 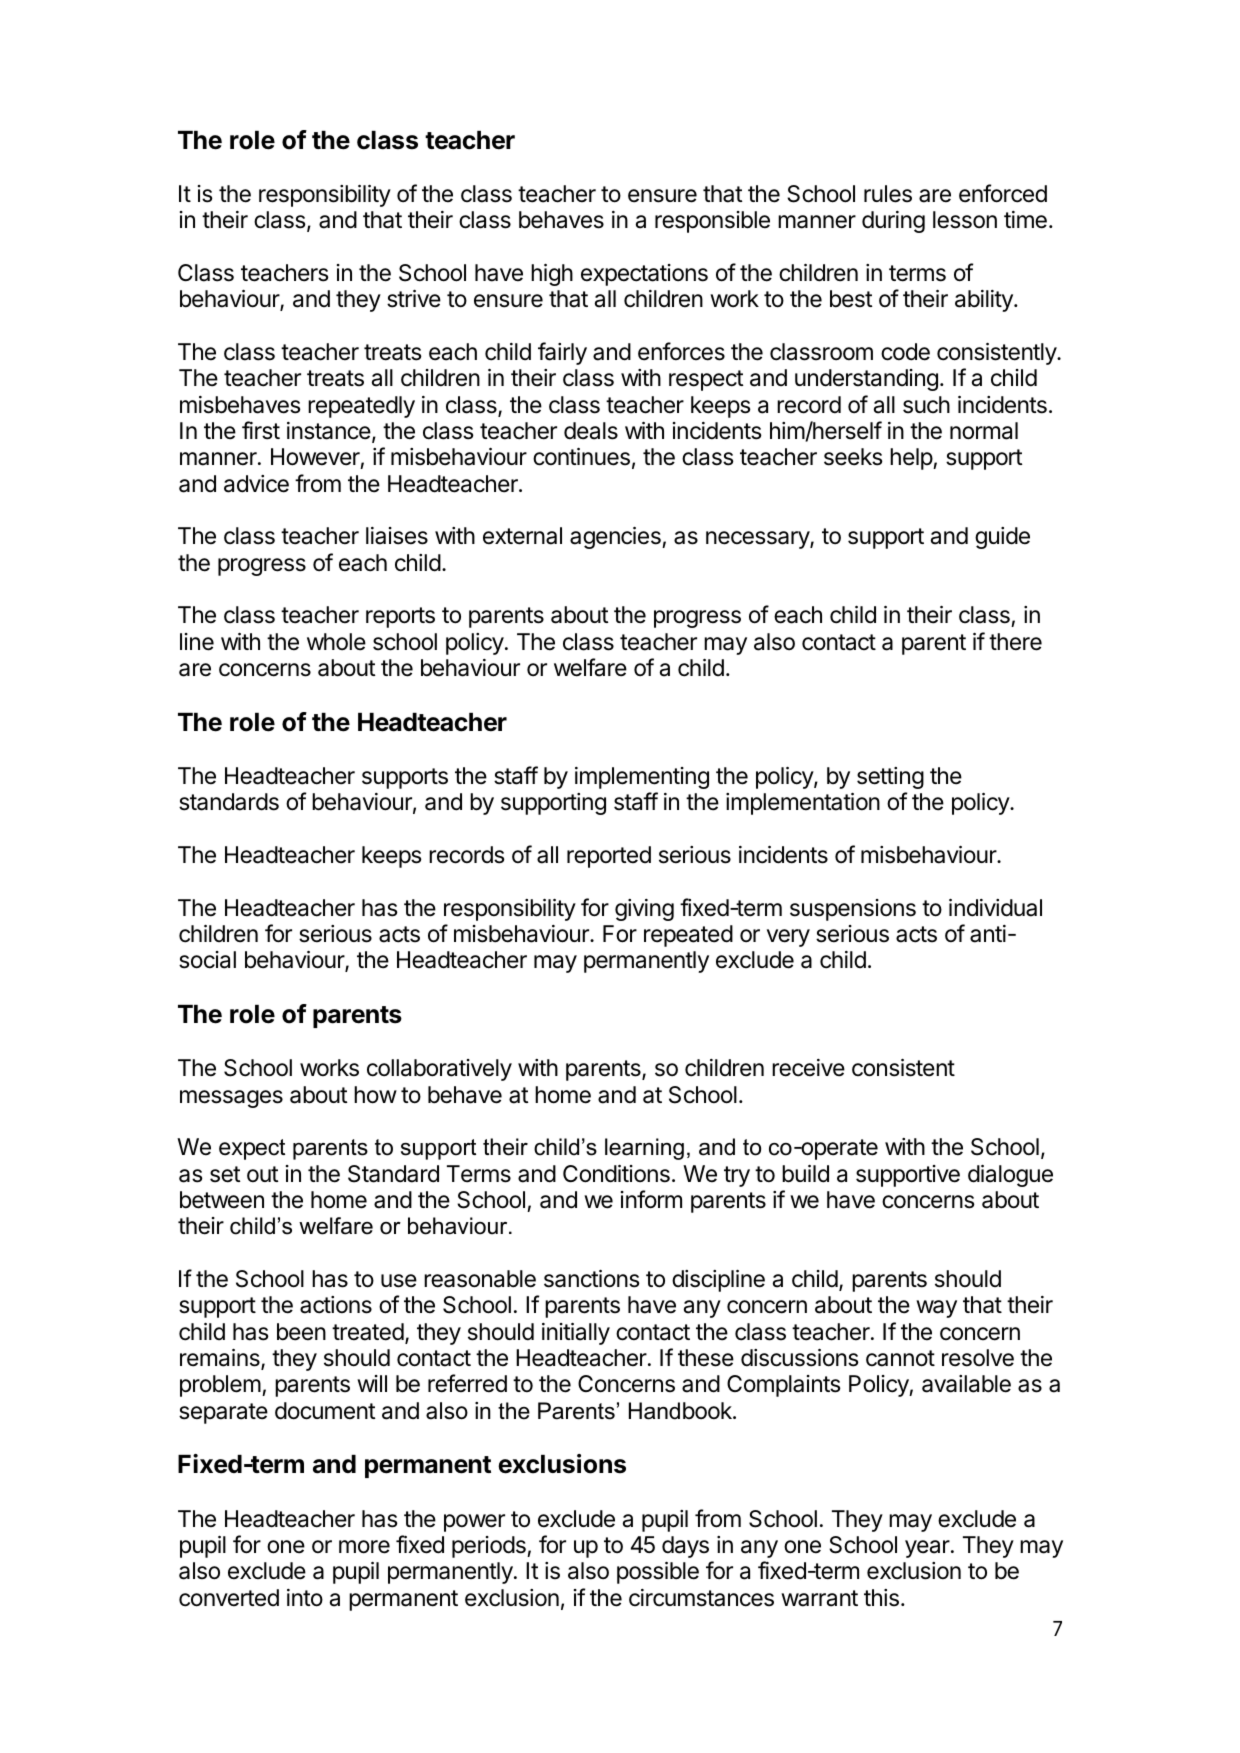 I want to click on there, so click(x=1015, y=642).
